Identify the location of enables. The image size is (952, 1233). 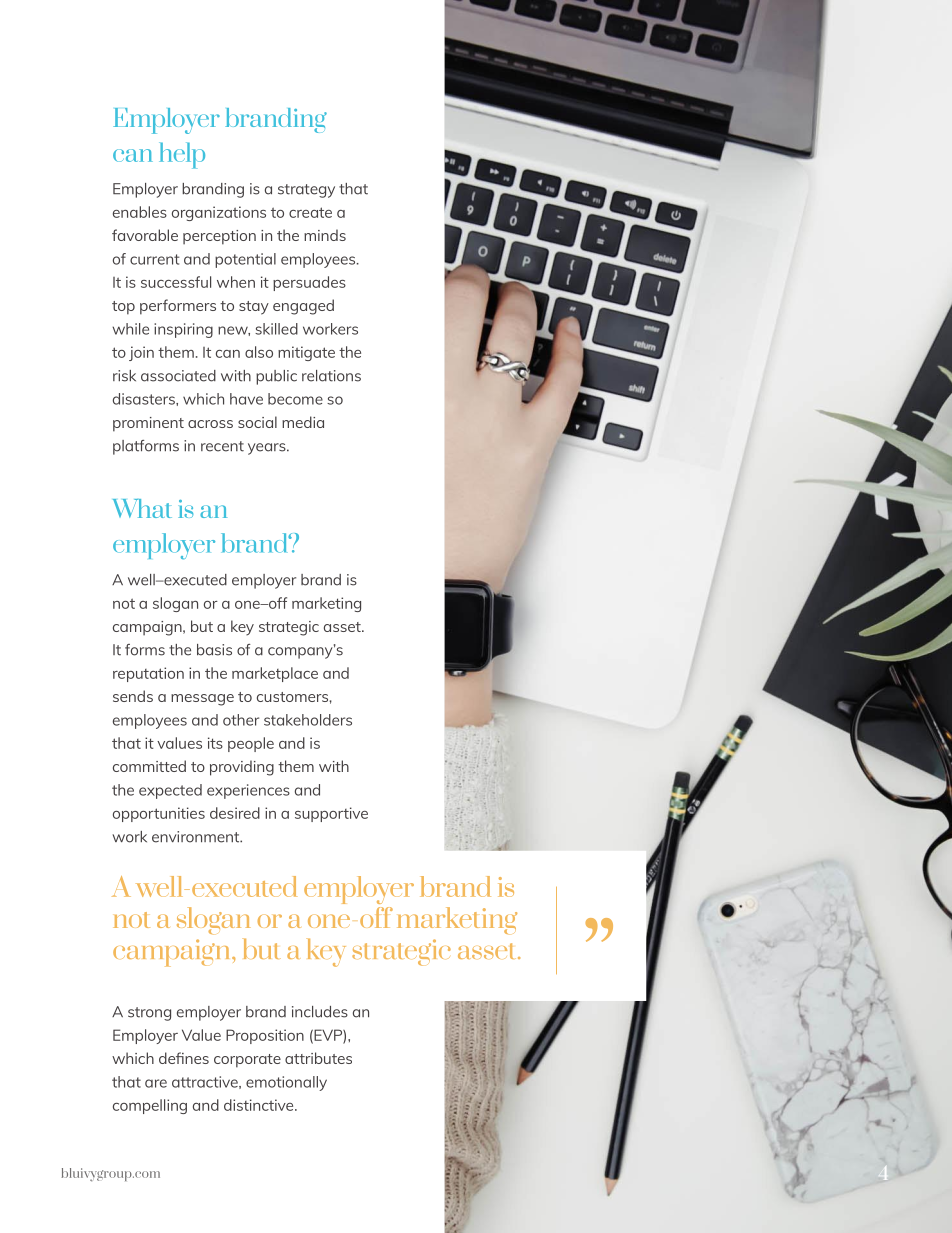
(140, 212).
